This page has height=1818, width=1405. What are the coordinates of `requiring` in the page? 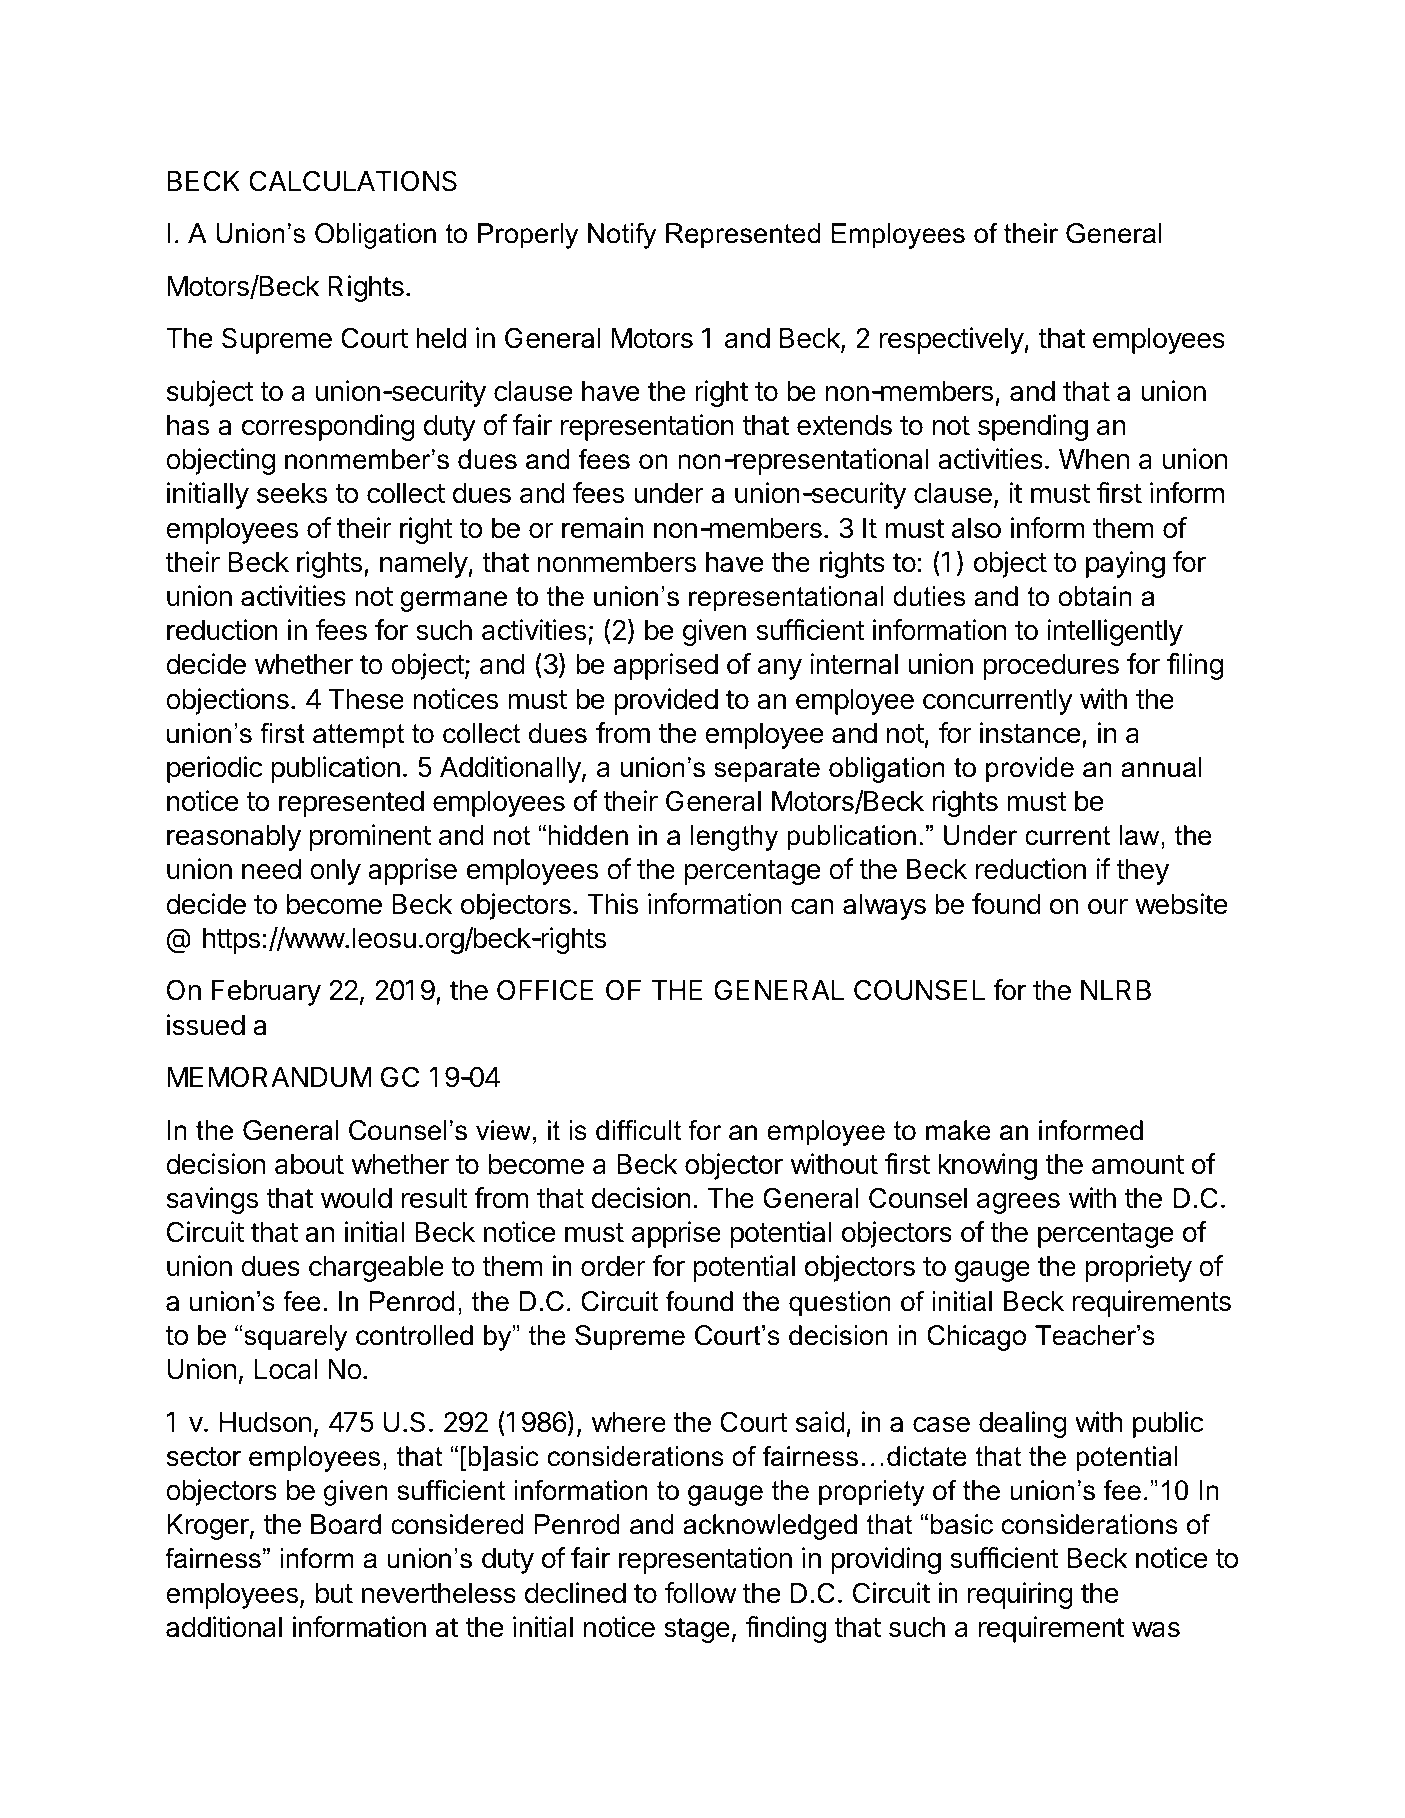 It's located at (1020, 1595).
